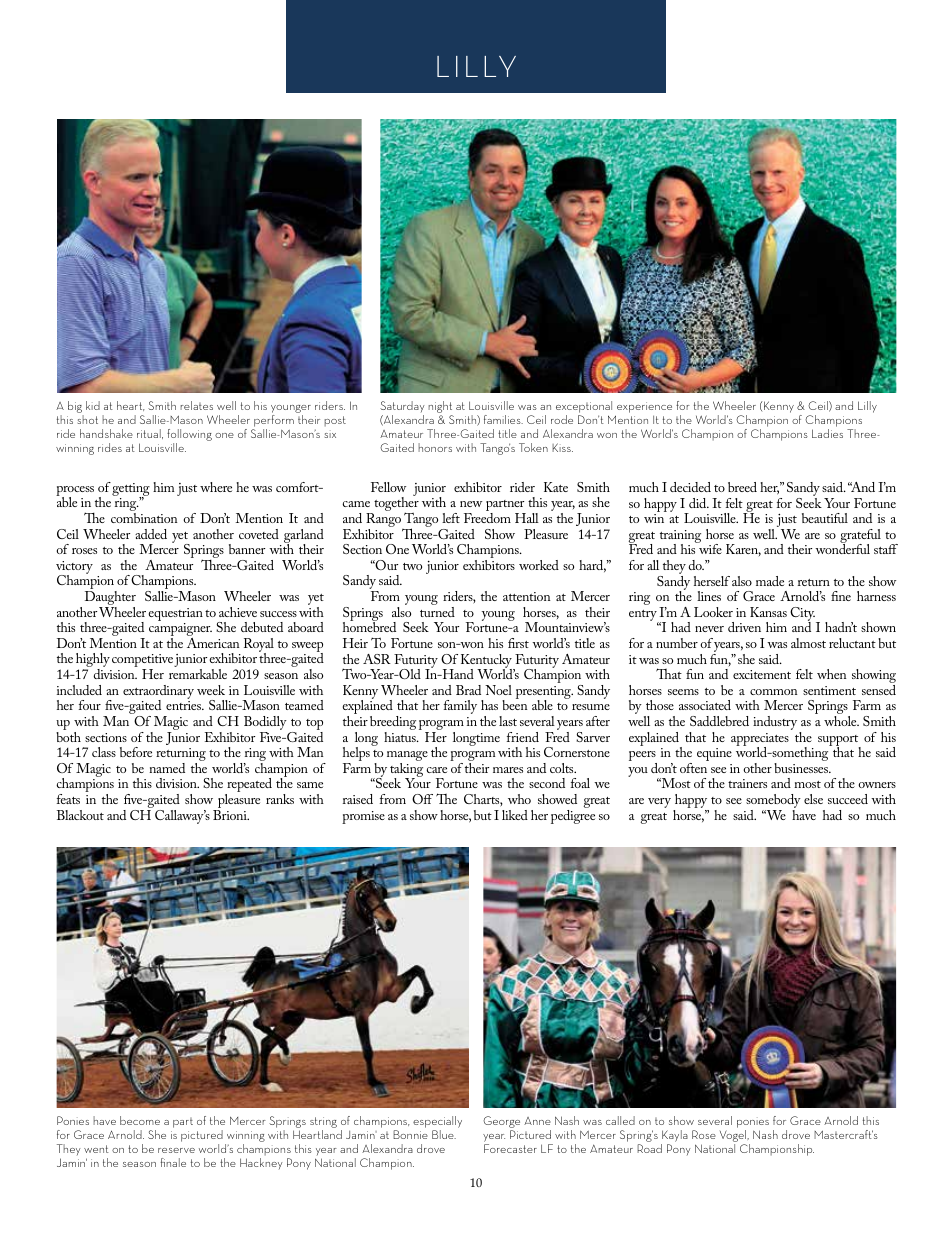 This image has width=952, height=1233. What do you see at coordinates (503, 419) in the image?
I see `families` at bounding box center [503, 419].
